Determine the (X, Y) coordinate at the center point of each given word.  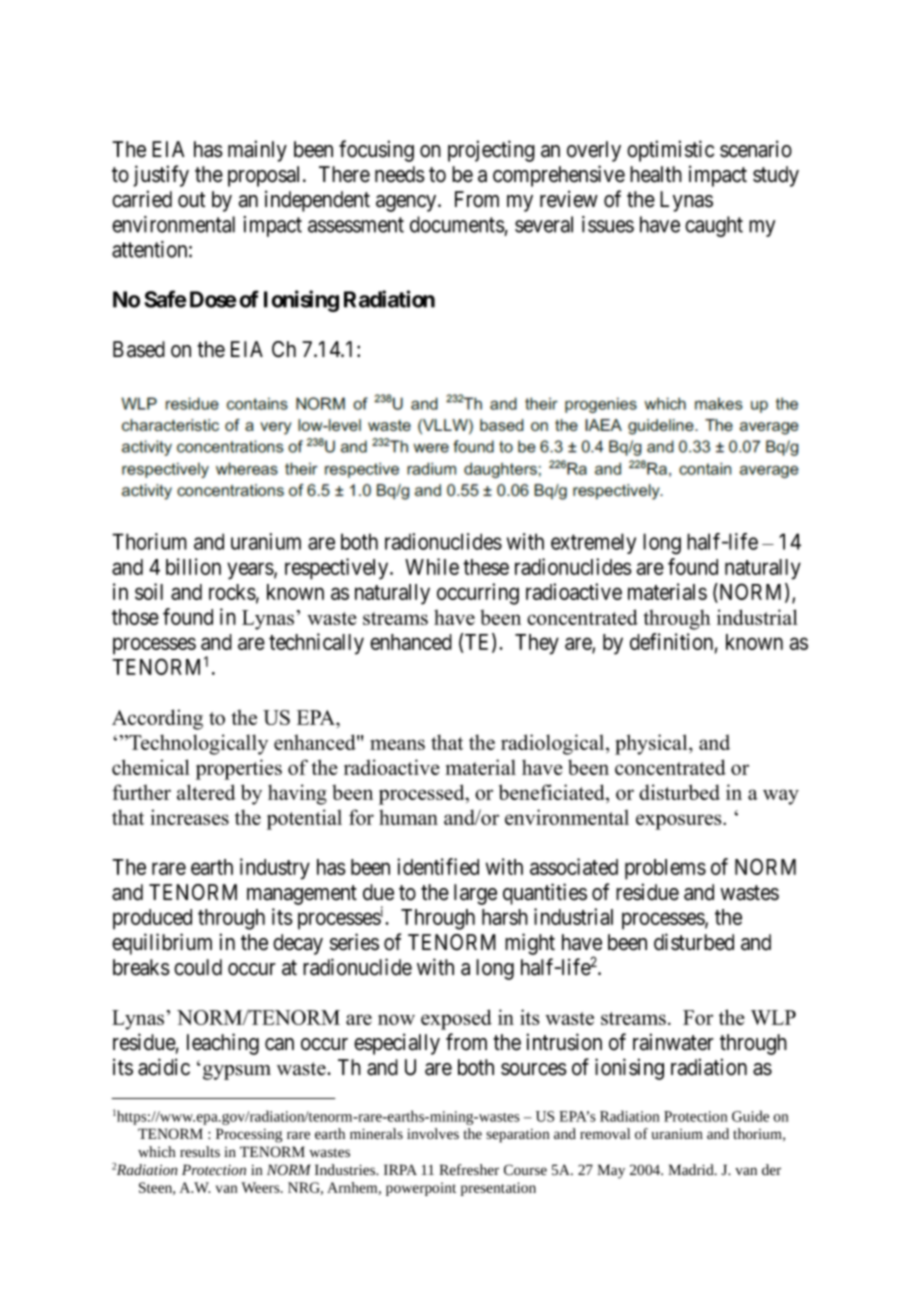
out (191, 200)
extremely (593, 543)
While (432, 566)
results (200, 1152)
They (537, 644)
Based (139, 349)
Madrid (692, 1170)
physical (652, 744)
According (157, 719)
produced (152, 919)
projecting (491, 151)
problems (665, 869)
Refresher (469, 1169)
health (656, 174)
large (475, 894)
